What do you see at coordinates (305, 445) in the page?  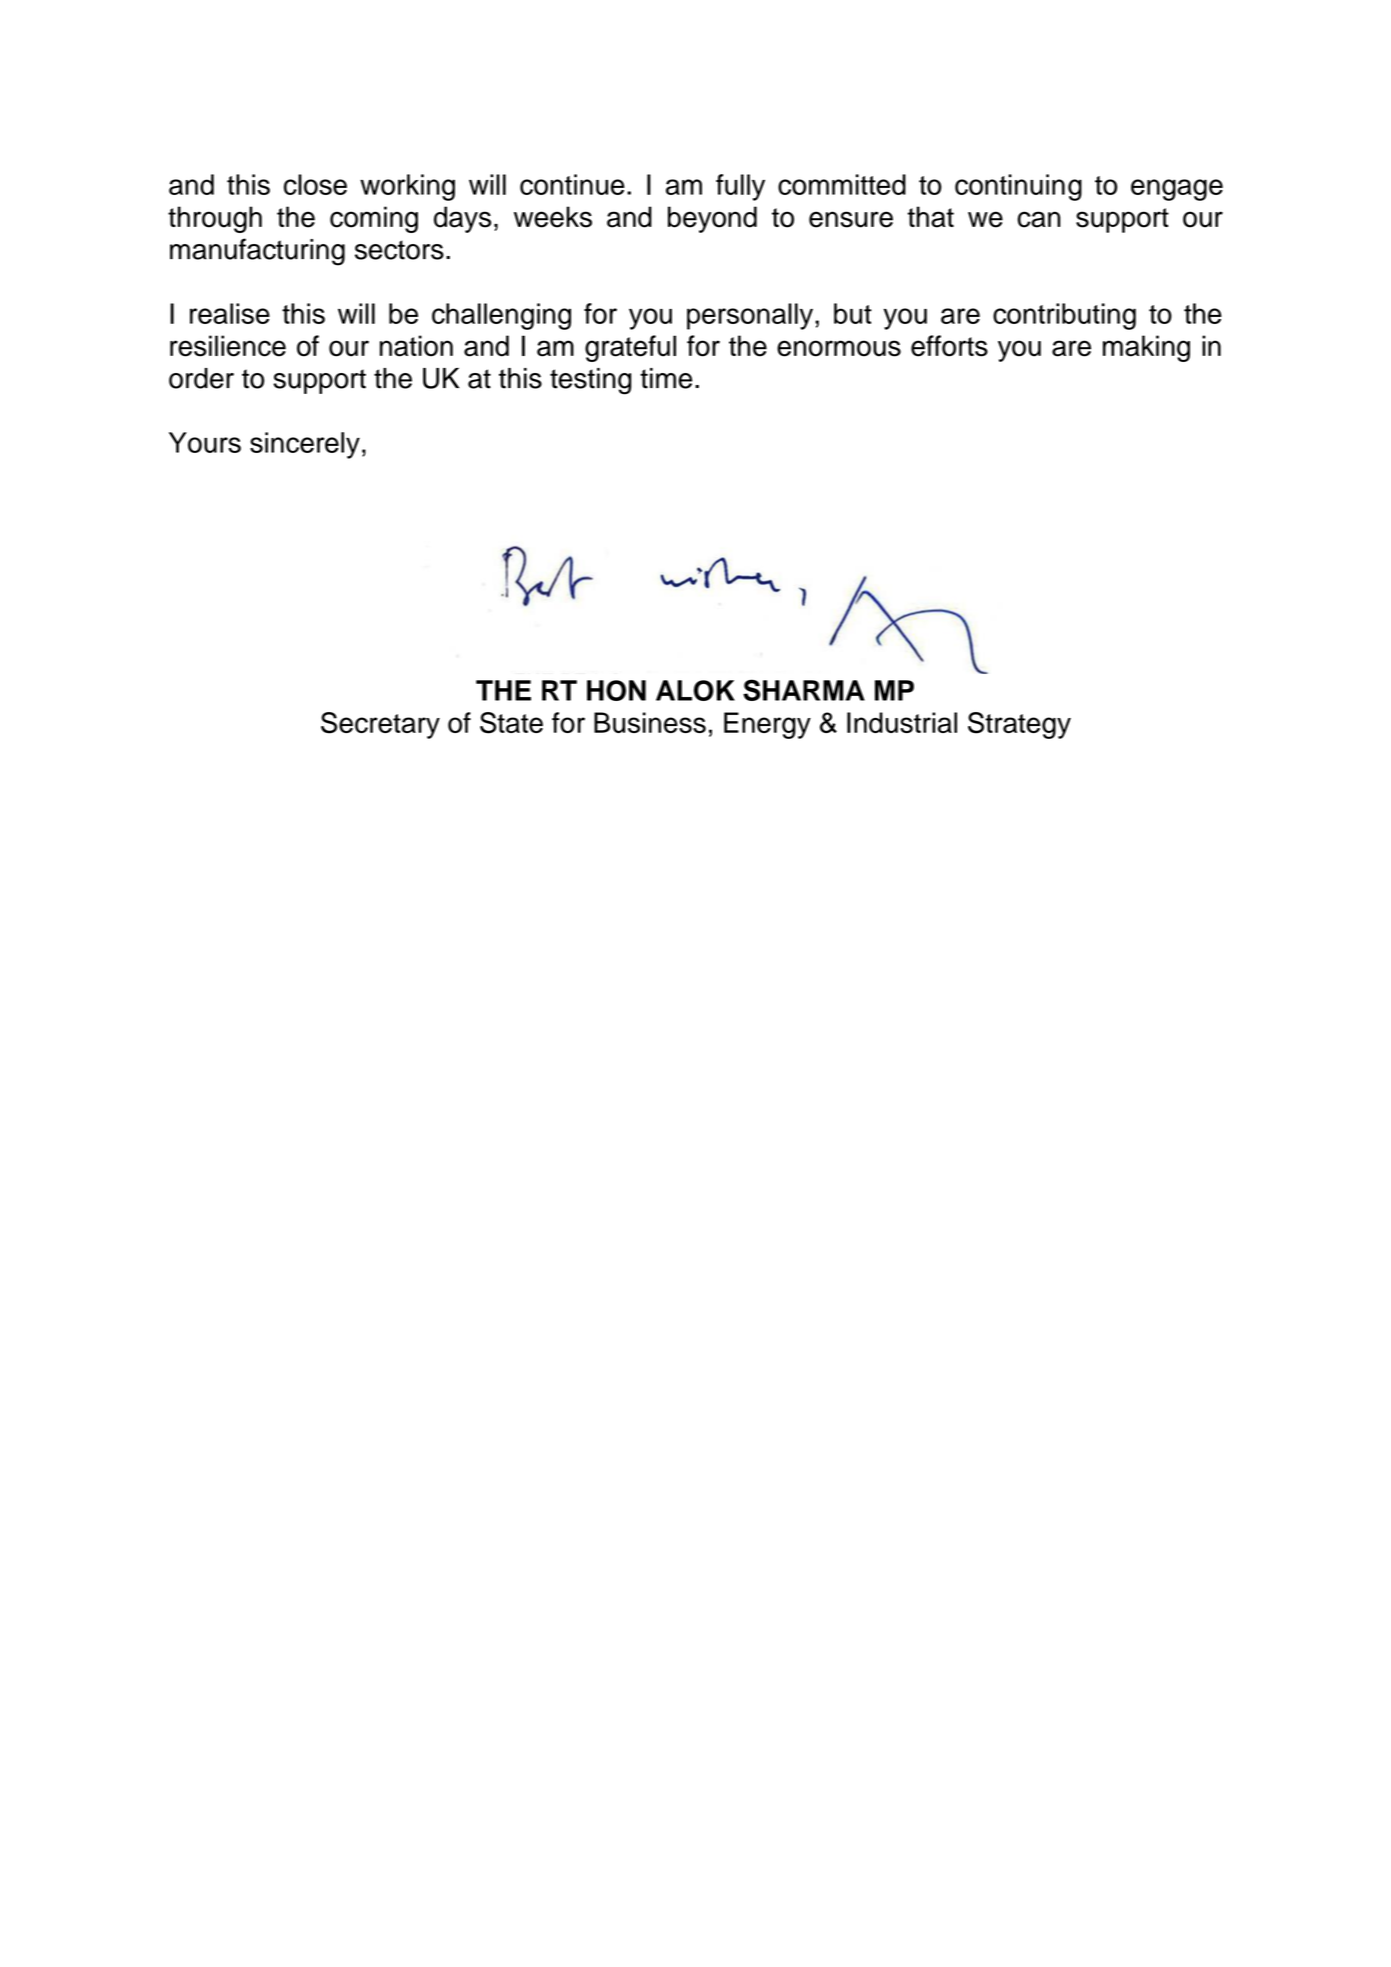 I see `sincerely` at bounding box center [305, 445].
